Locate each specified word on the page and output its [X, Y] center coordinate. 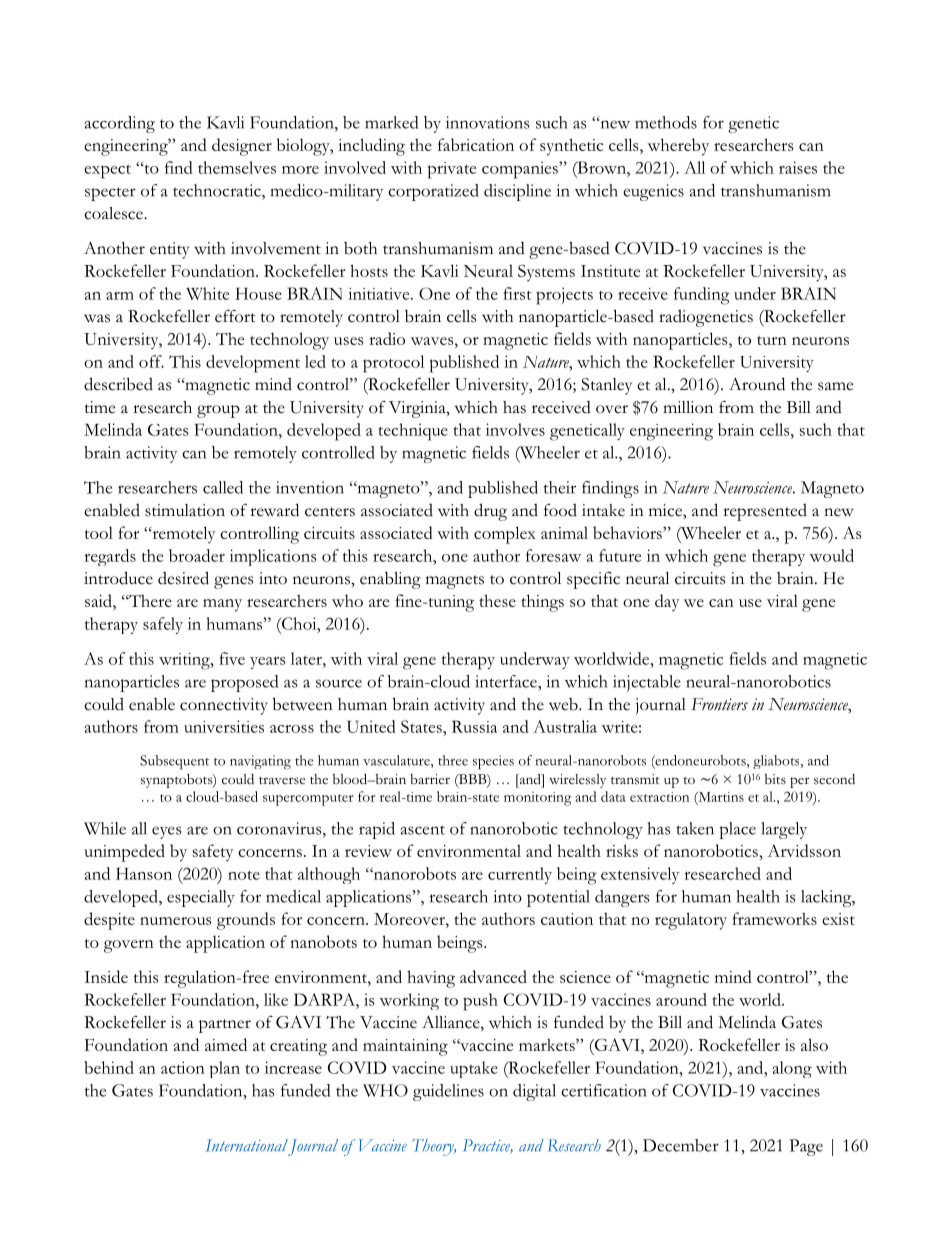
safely [163, 625]
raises [798, 167]
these [497, 600]
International [246, 1145]
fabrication [476, 144]
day [667, 603]
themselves [237, 167]
